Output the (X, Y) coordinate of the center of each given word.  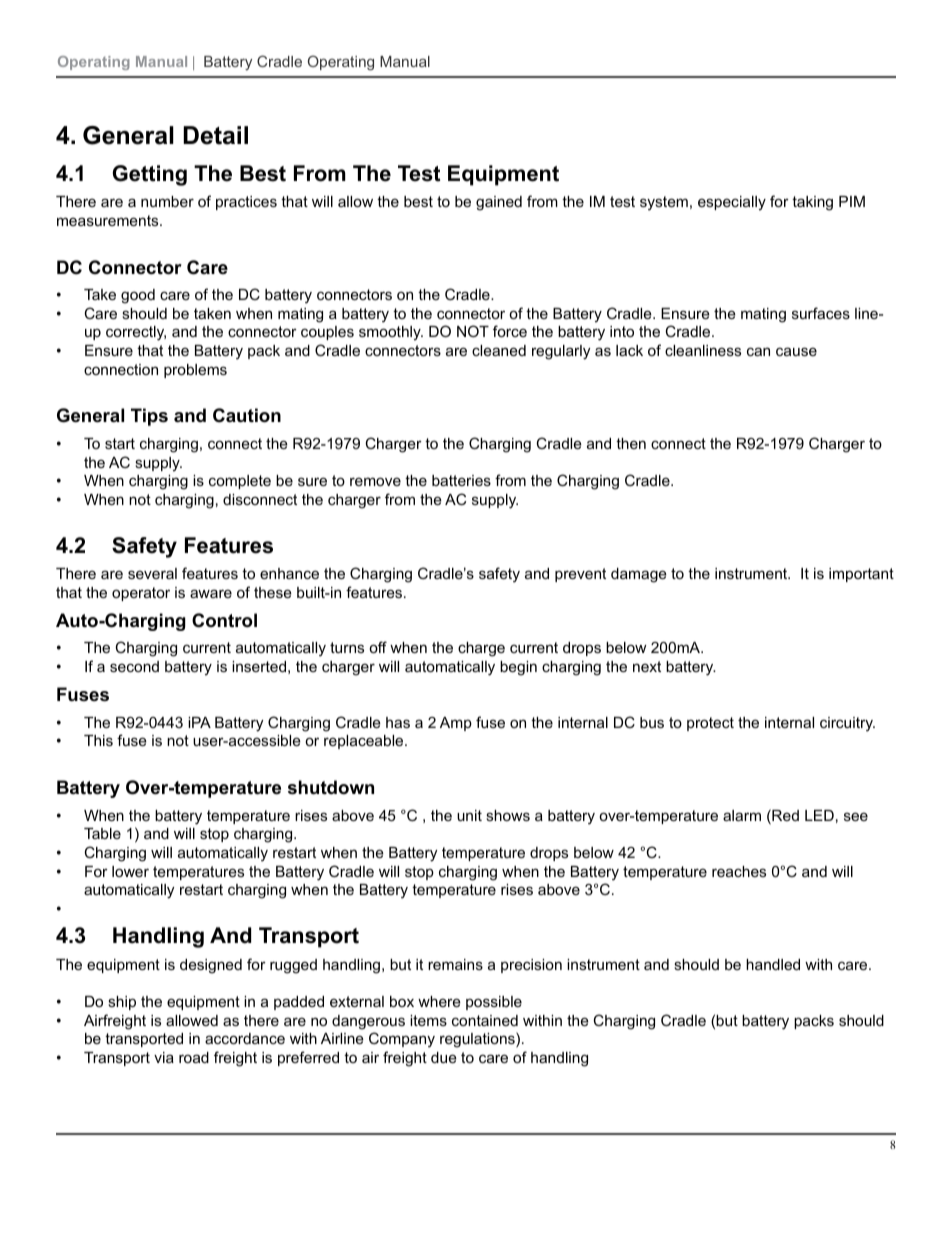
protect (710, 724)
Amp (456, 724)
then (631, 443)
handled (773, 964)
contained (485, 1020)
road (194, 1057)
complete (240, 482)
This (98, 740)
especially (732, 203)
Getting (150, 175)
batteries (461, 480)
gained (499, 203)
